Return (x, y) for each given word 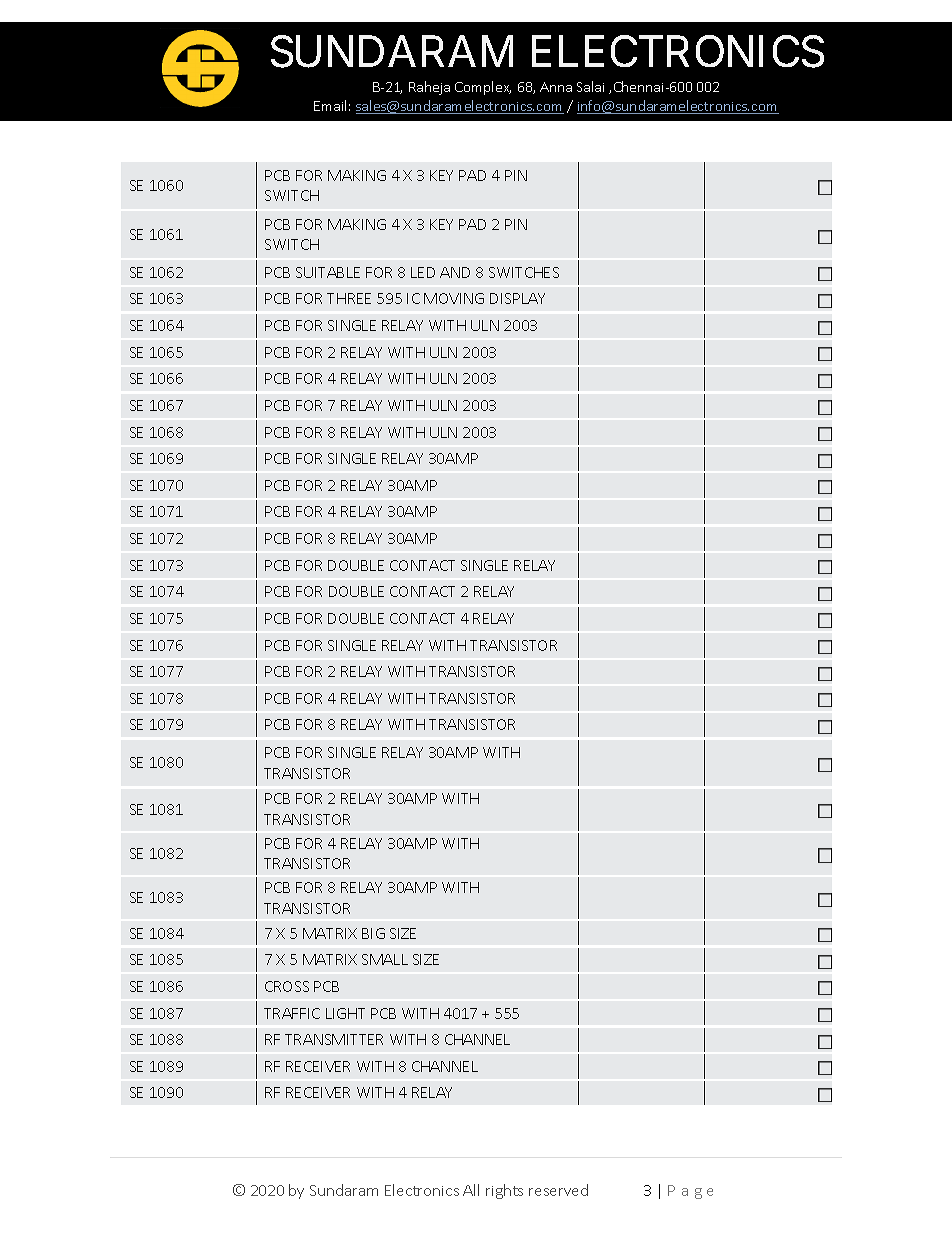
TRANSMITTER (334, 1039)
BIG (373, 933)
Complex (483, 88)
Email (330, 105)
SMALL (385, 959)
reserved (558, 1190)
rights (504, 1191)
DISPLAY (517, 298)
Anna (556, 87)
